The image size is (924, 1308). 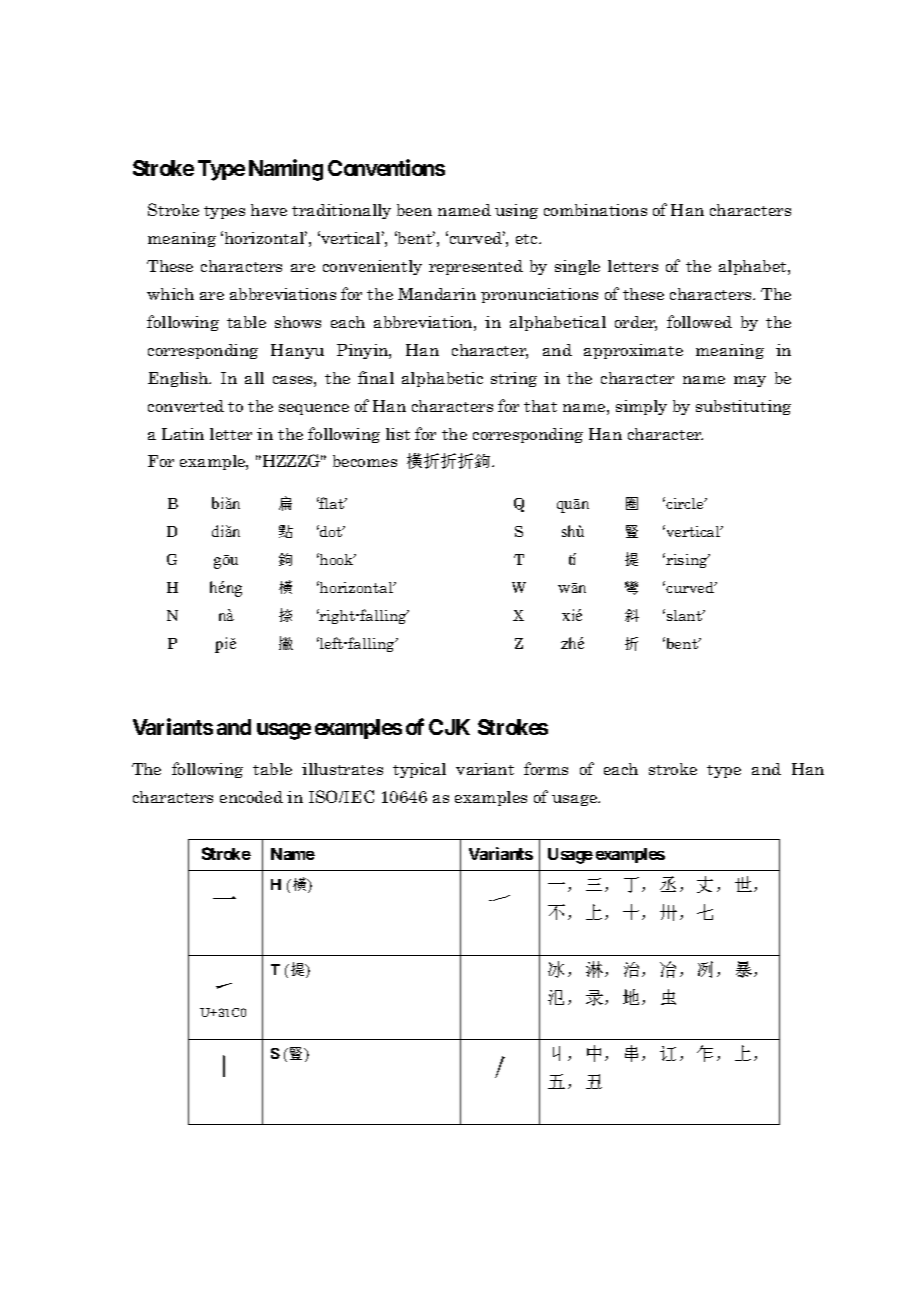 I want to click on have, so click(x=269, y=210).
